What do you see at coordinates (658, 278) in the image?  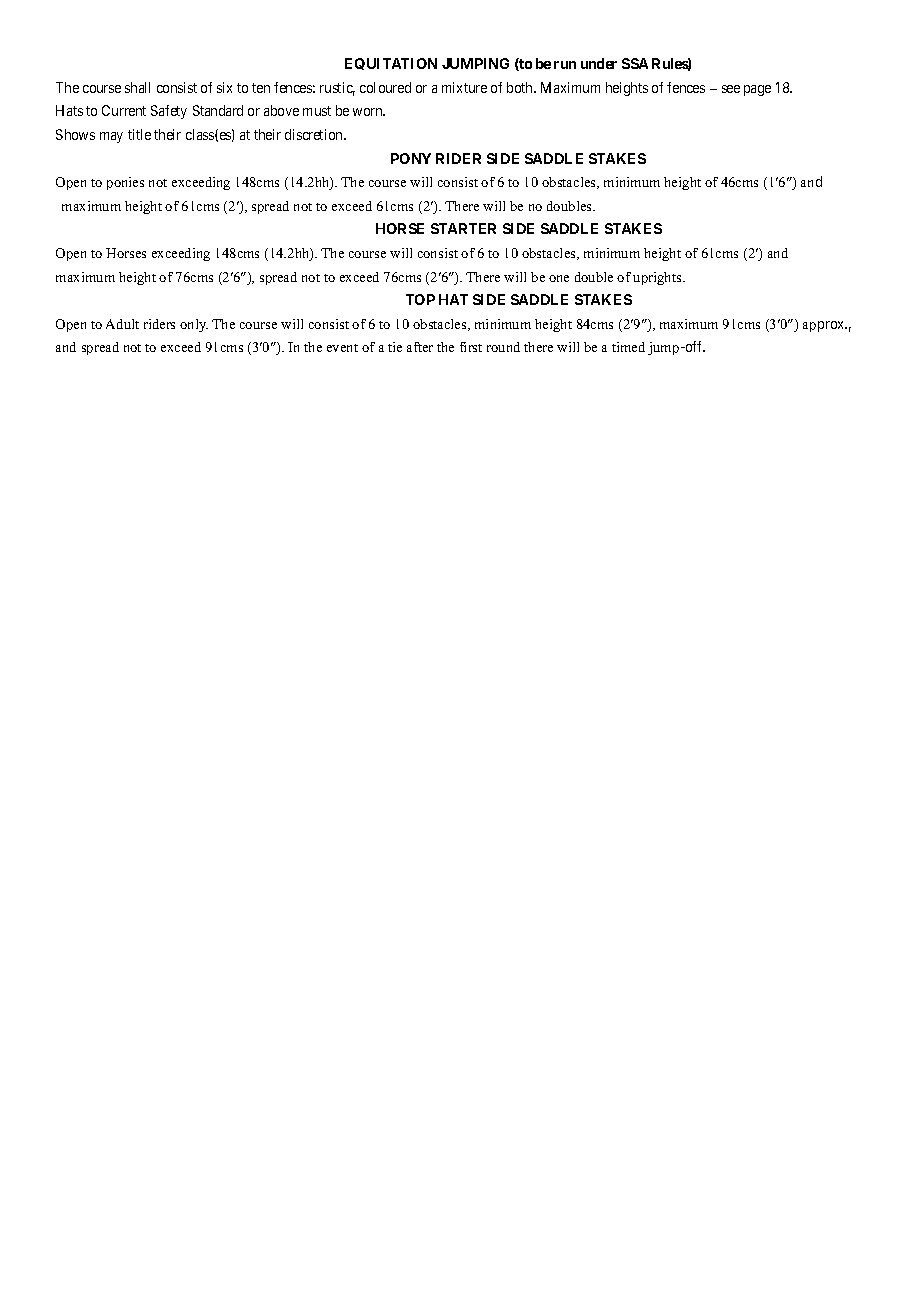 I see `uprights` at bounding box center [658, 278].
